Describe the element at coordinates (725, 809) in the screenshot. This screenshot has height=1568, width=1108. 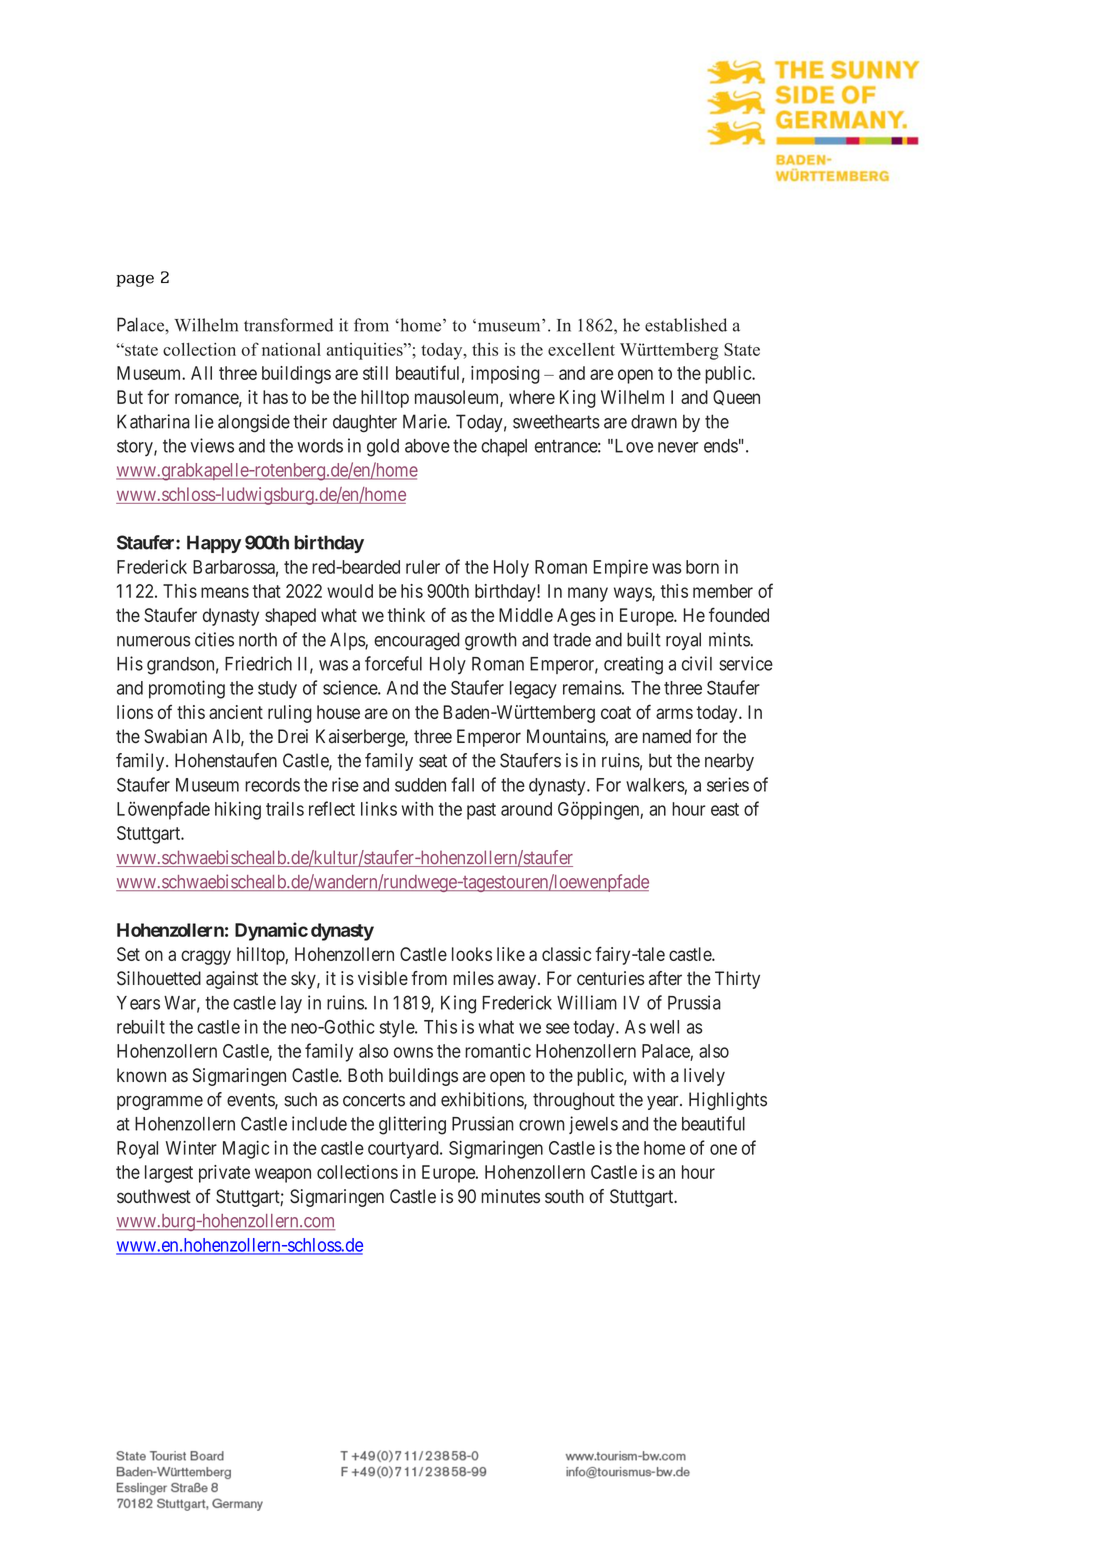
I see `east` at that location.
